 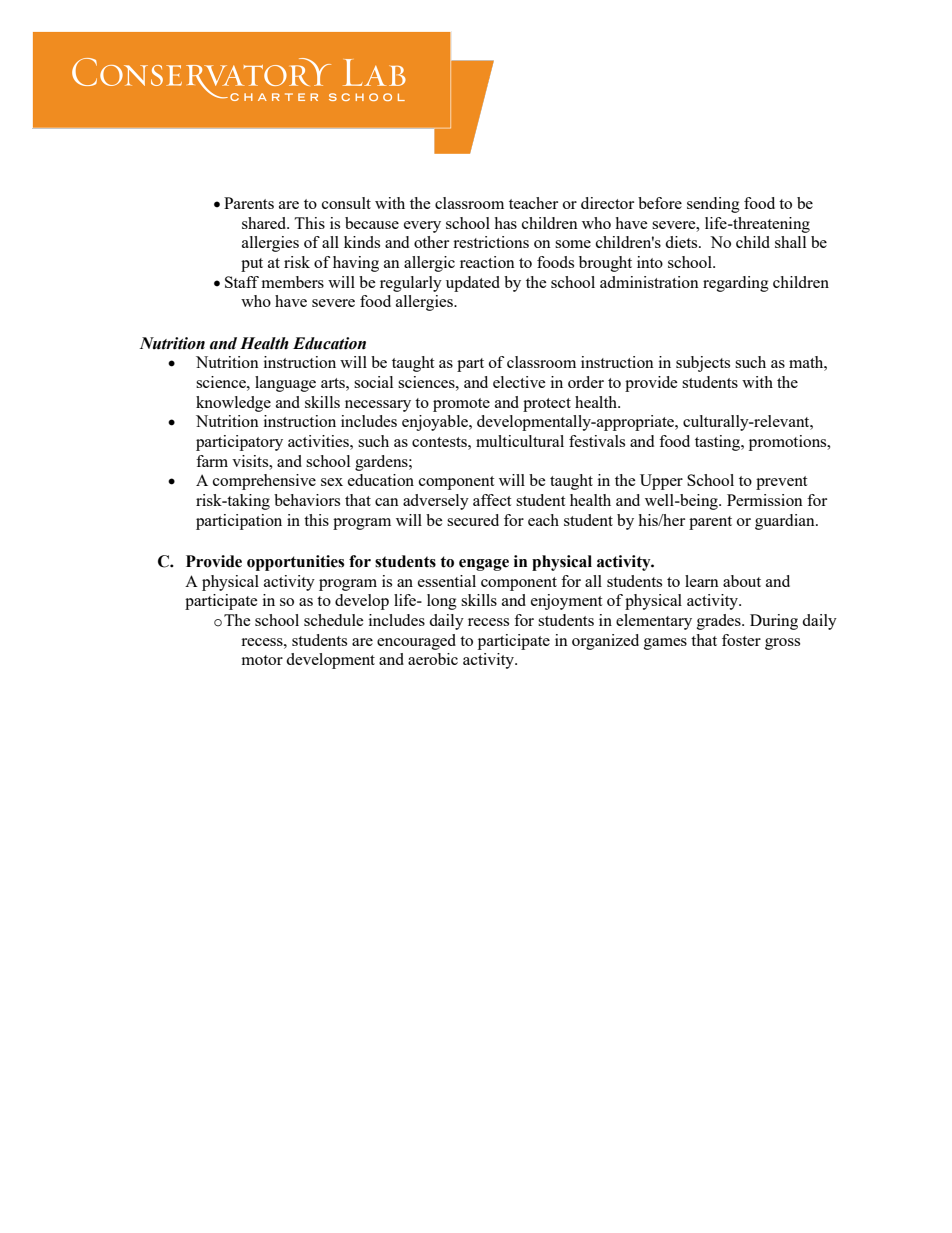 I want to click on language, so click(x=285, y=384).
